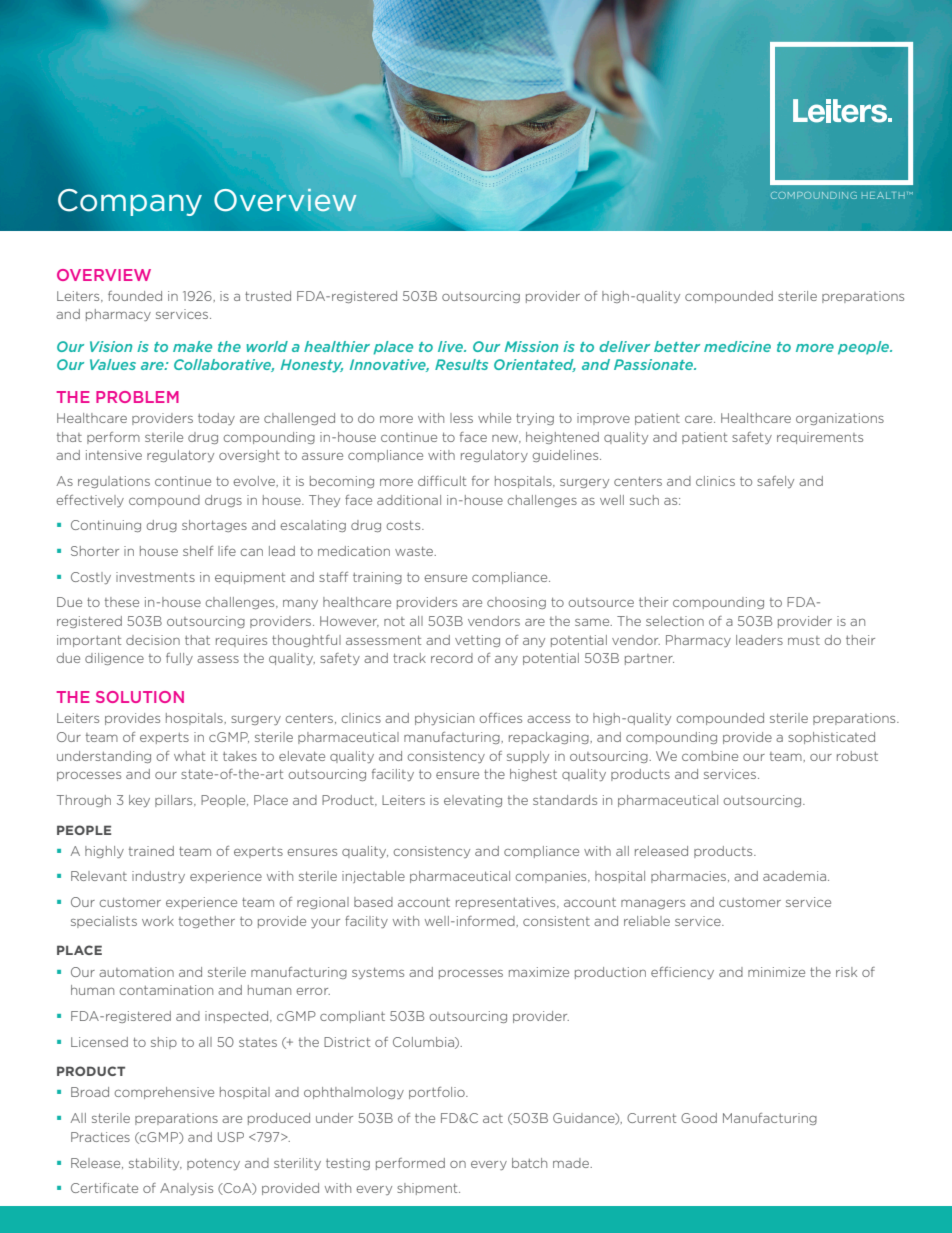 The image size is (952, 1233). What do you see at coordinates (444, 719) in the image?
I see `physician` at bounding box center [444, 719].
